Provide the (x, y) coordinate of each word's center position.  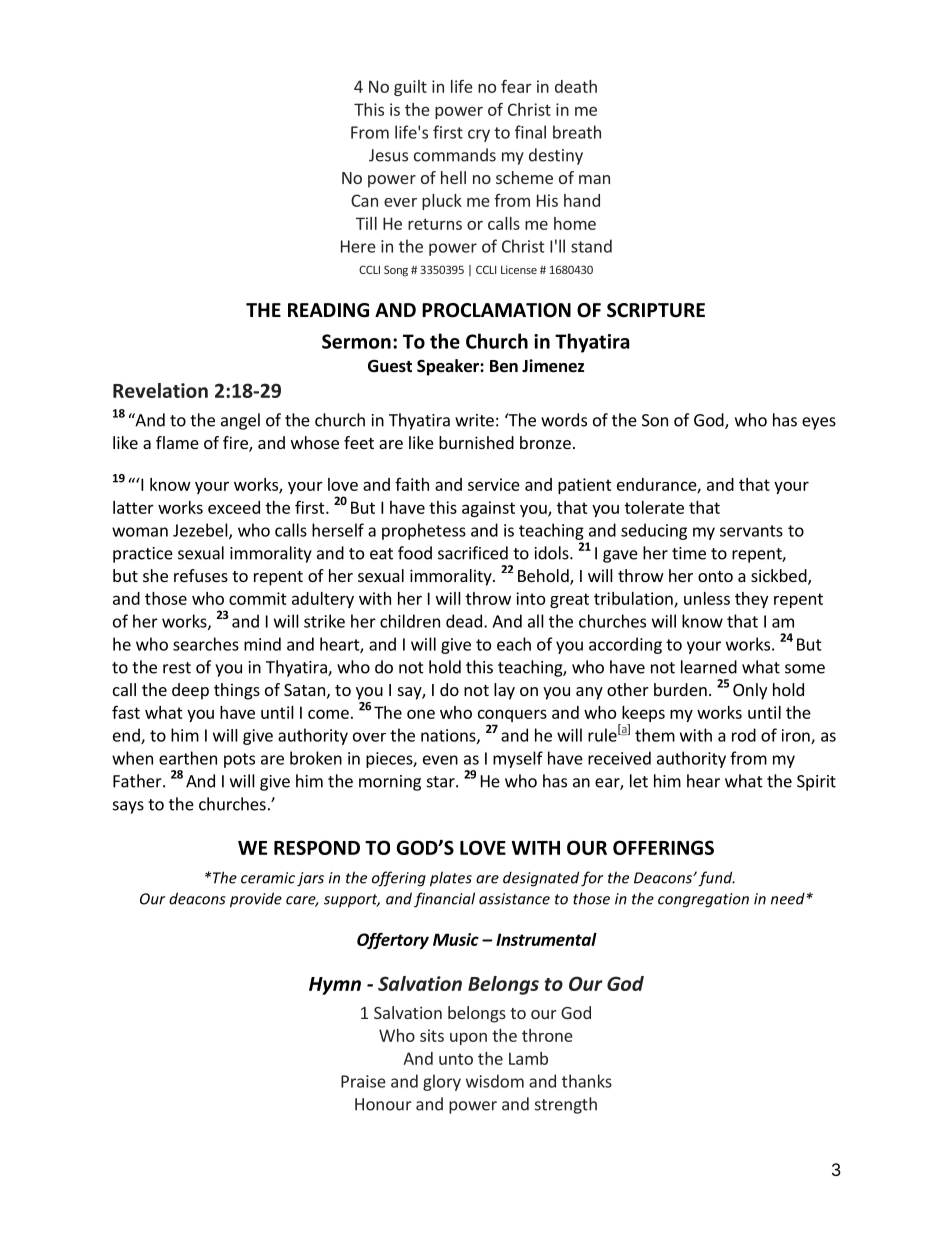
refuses (201, 575)
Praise (363, 1081)
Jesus (388, 155)
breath (577, 132)
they (751, 600)
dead (464, 621)
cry (479, 135)
